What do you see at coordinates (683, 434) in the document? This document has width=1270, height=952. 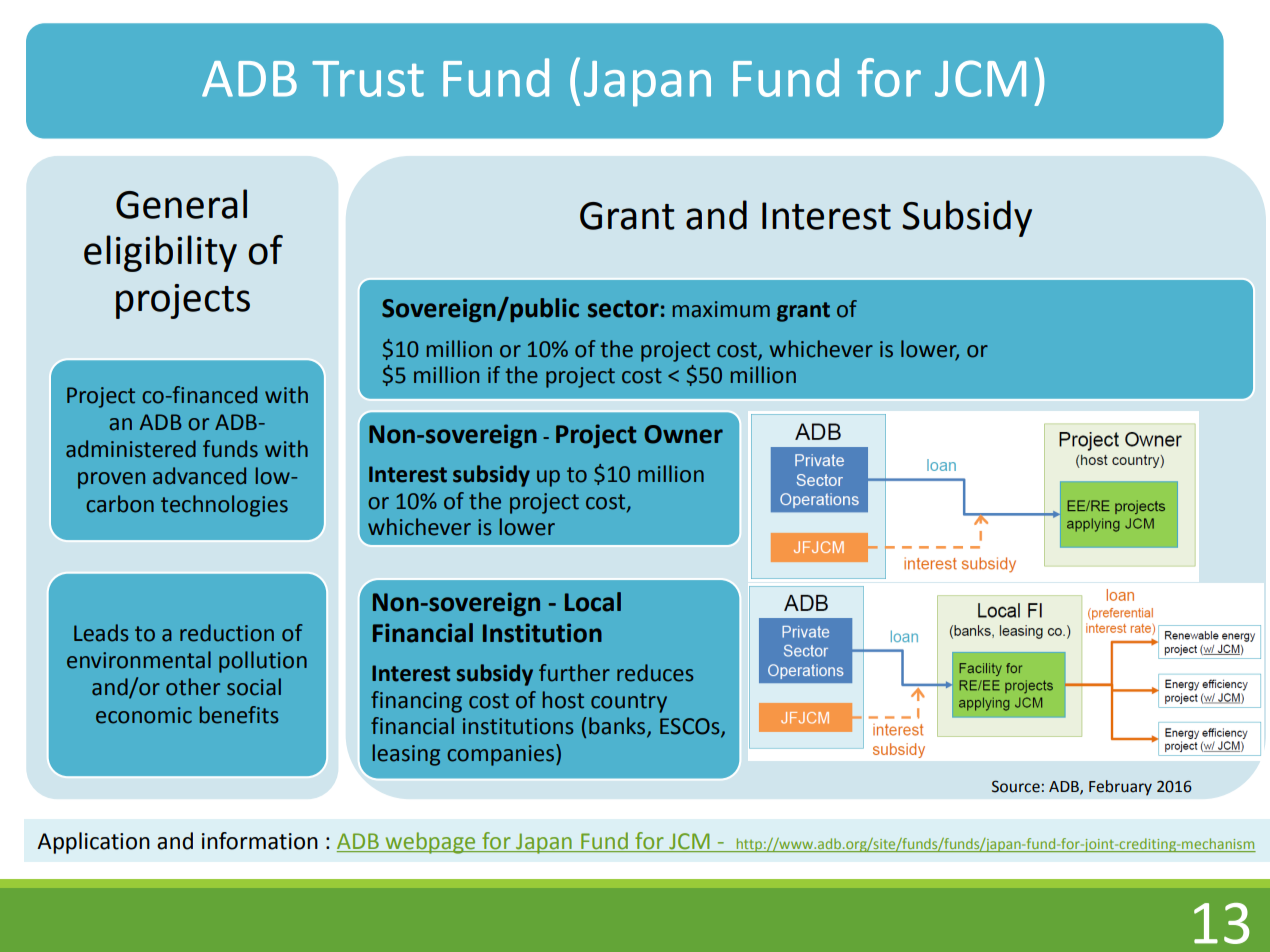 I see `Owner` at bounding box center [683, 434].
